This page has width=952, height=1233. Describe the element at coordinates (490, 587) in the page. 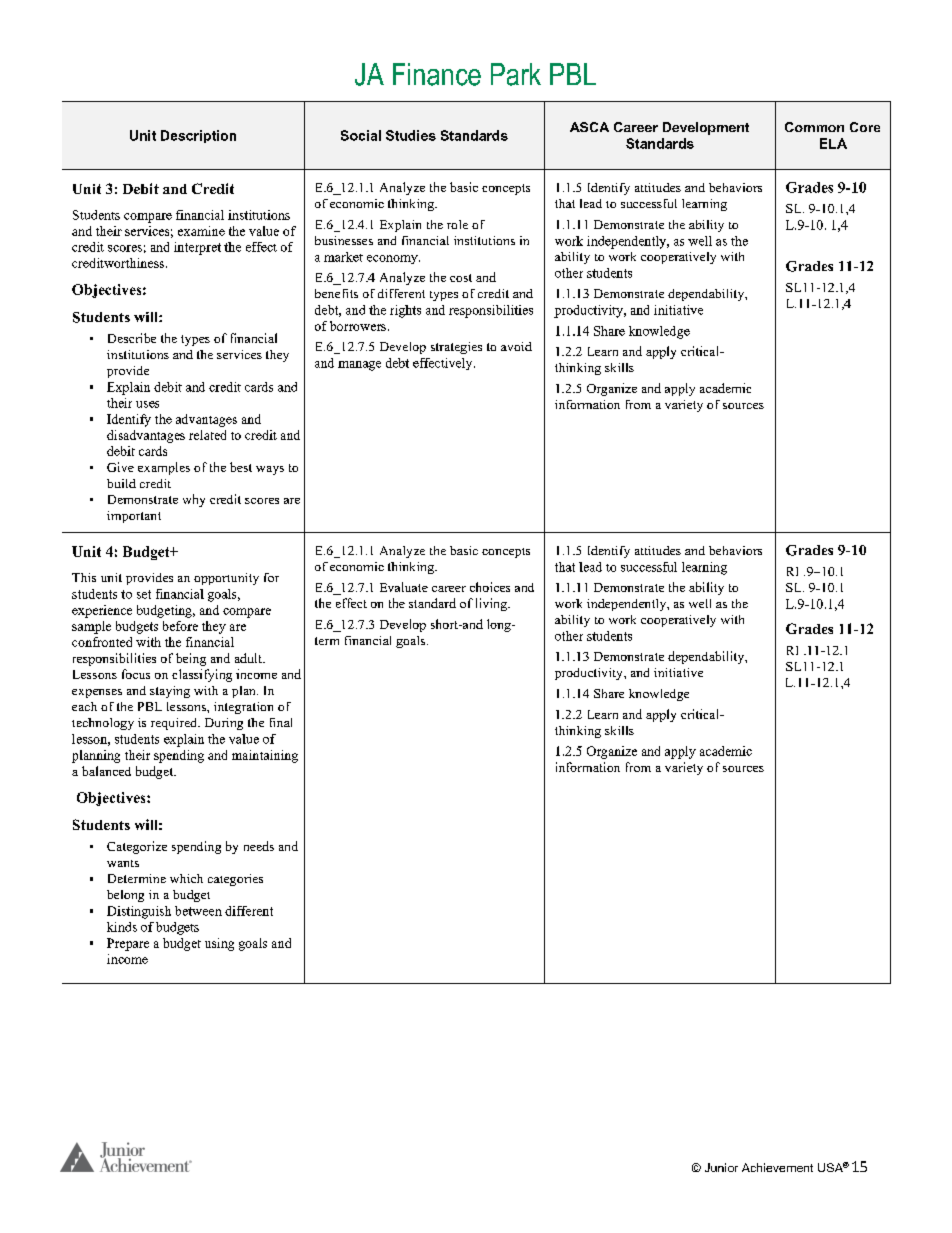

I see `choices` at that location.
